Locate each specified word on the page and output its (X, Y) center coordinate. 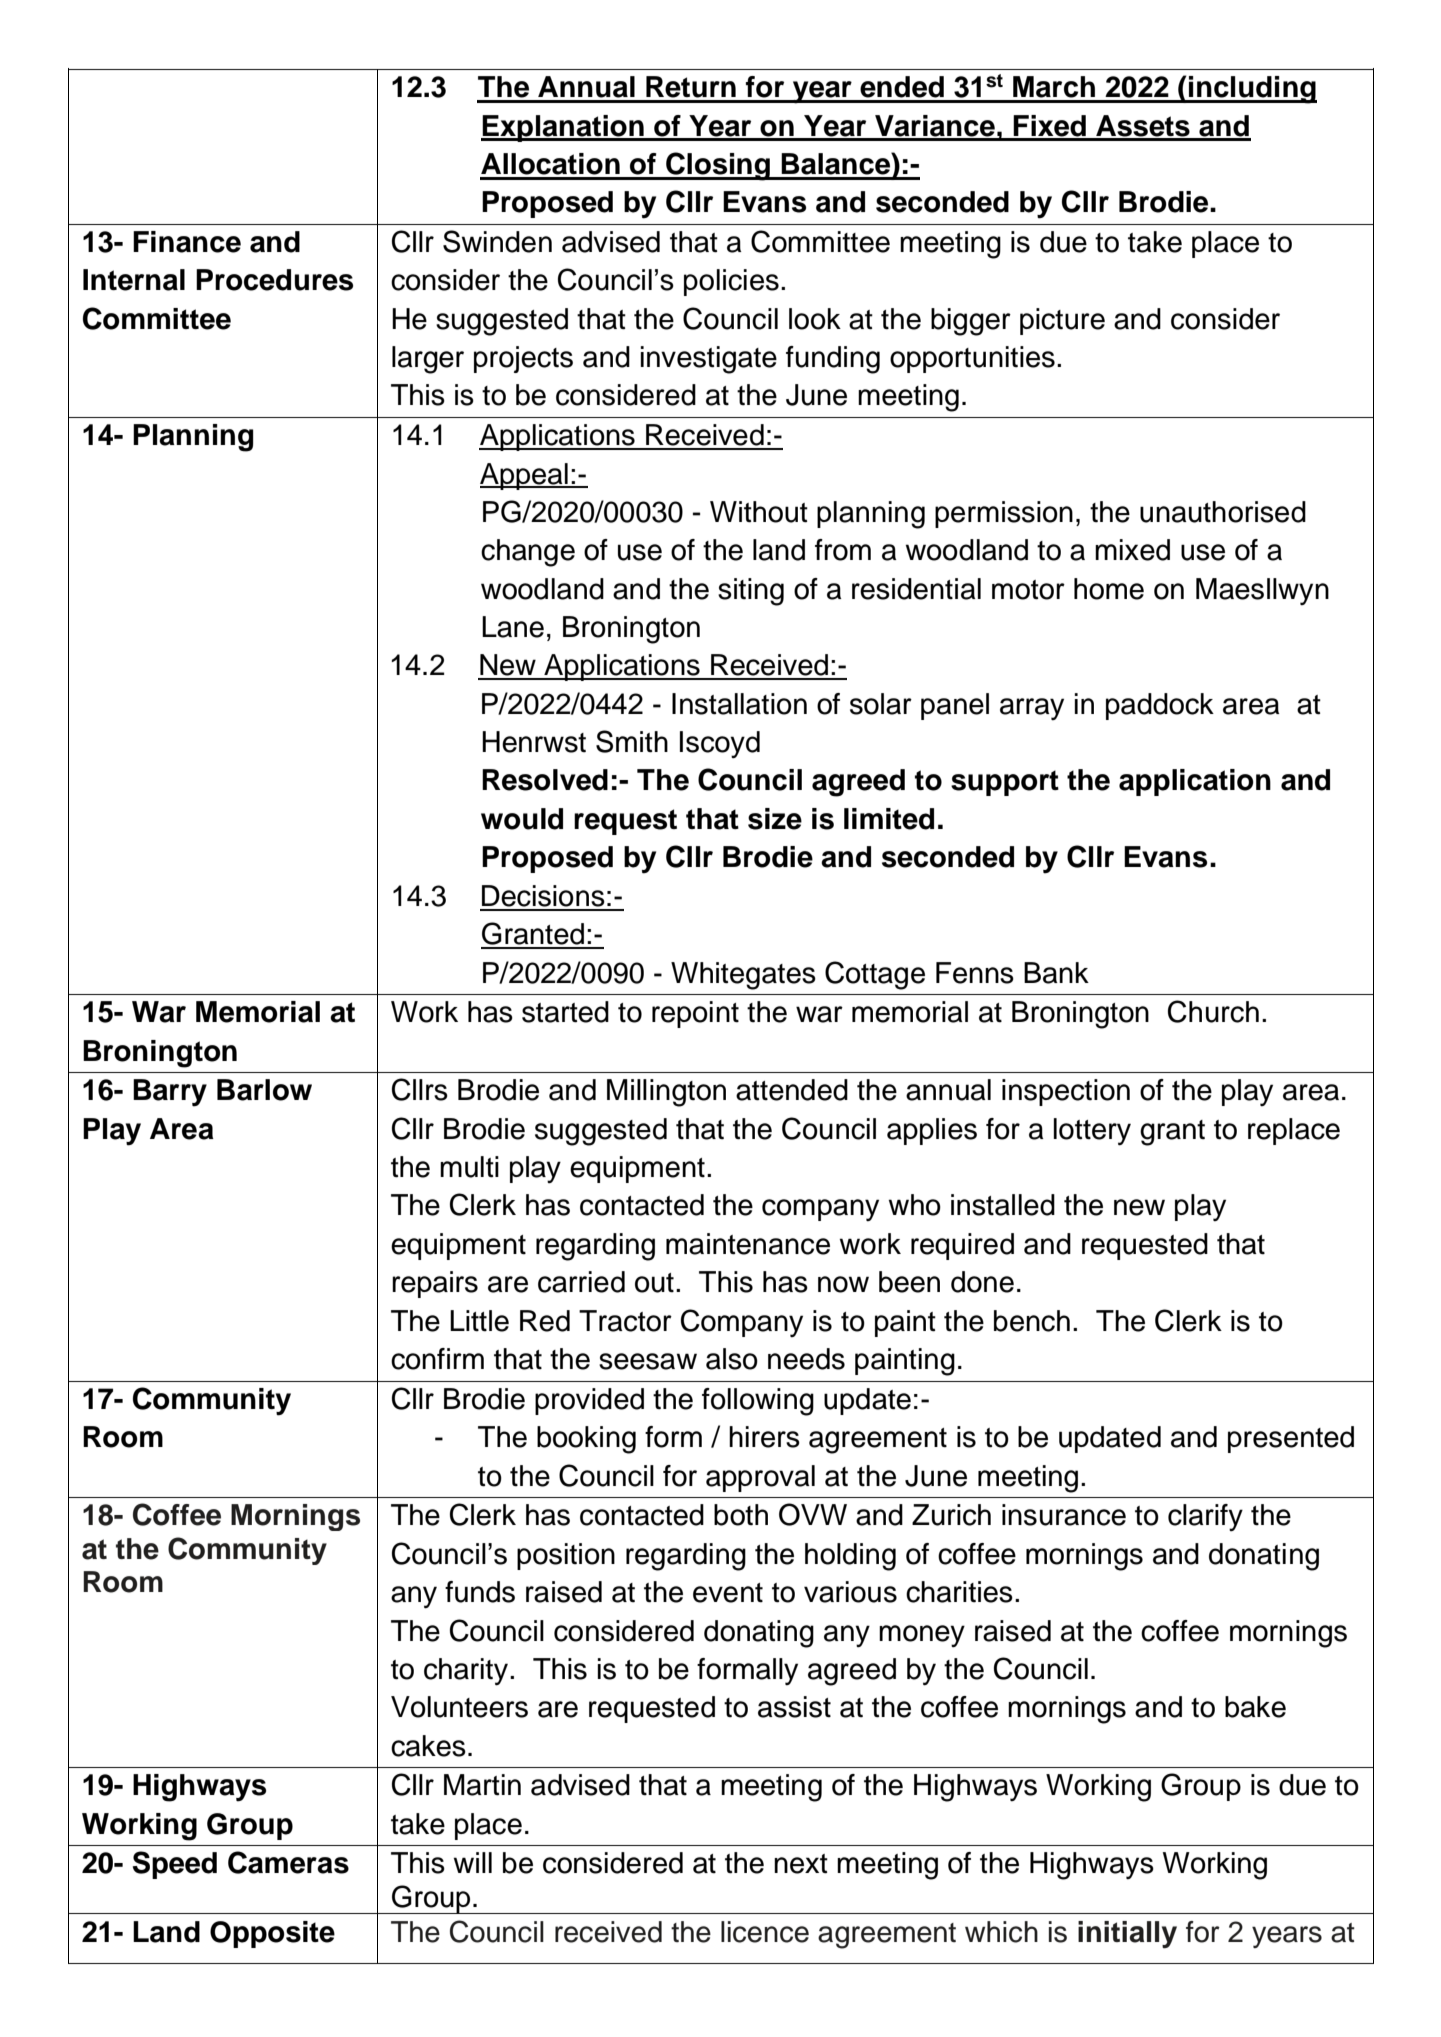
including (1252, 90)
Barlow (264, 1090)
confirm (437, 1359)
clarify (1205, 1517)
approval (760, 1478)
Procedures (274, 280)
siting (751, 592)
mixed (1132, 550)
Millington (666, 1093)
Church (1213, 1011)
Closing (718, 166)
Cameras (288, 1862)
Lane (513, 627)
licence (765, 1932)
